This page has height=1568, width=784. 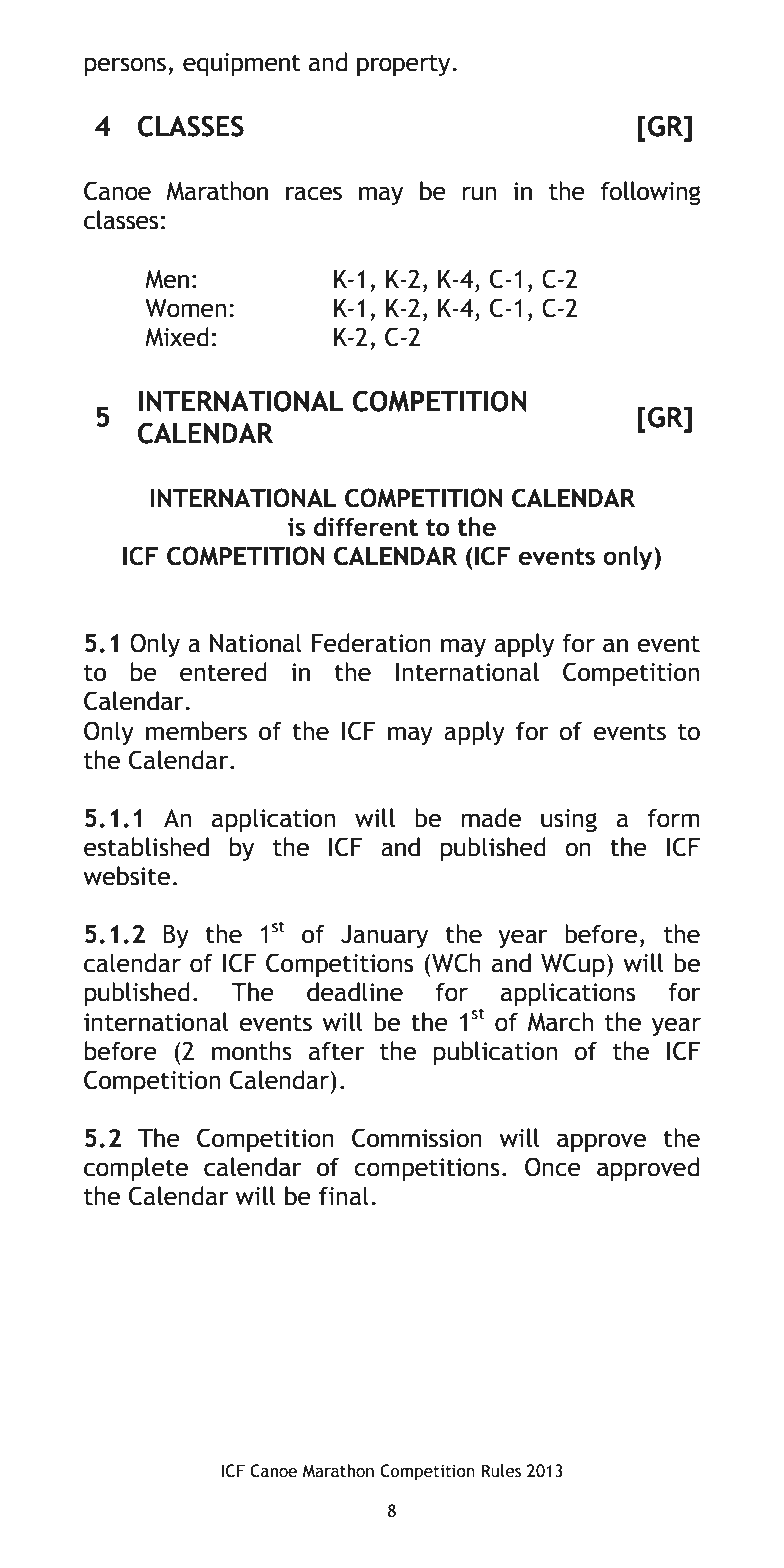 I want to click on months, so click(x=252, y=1051).
